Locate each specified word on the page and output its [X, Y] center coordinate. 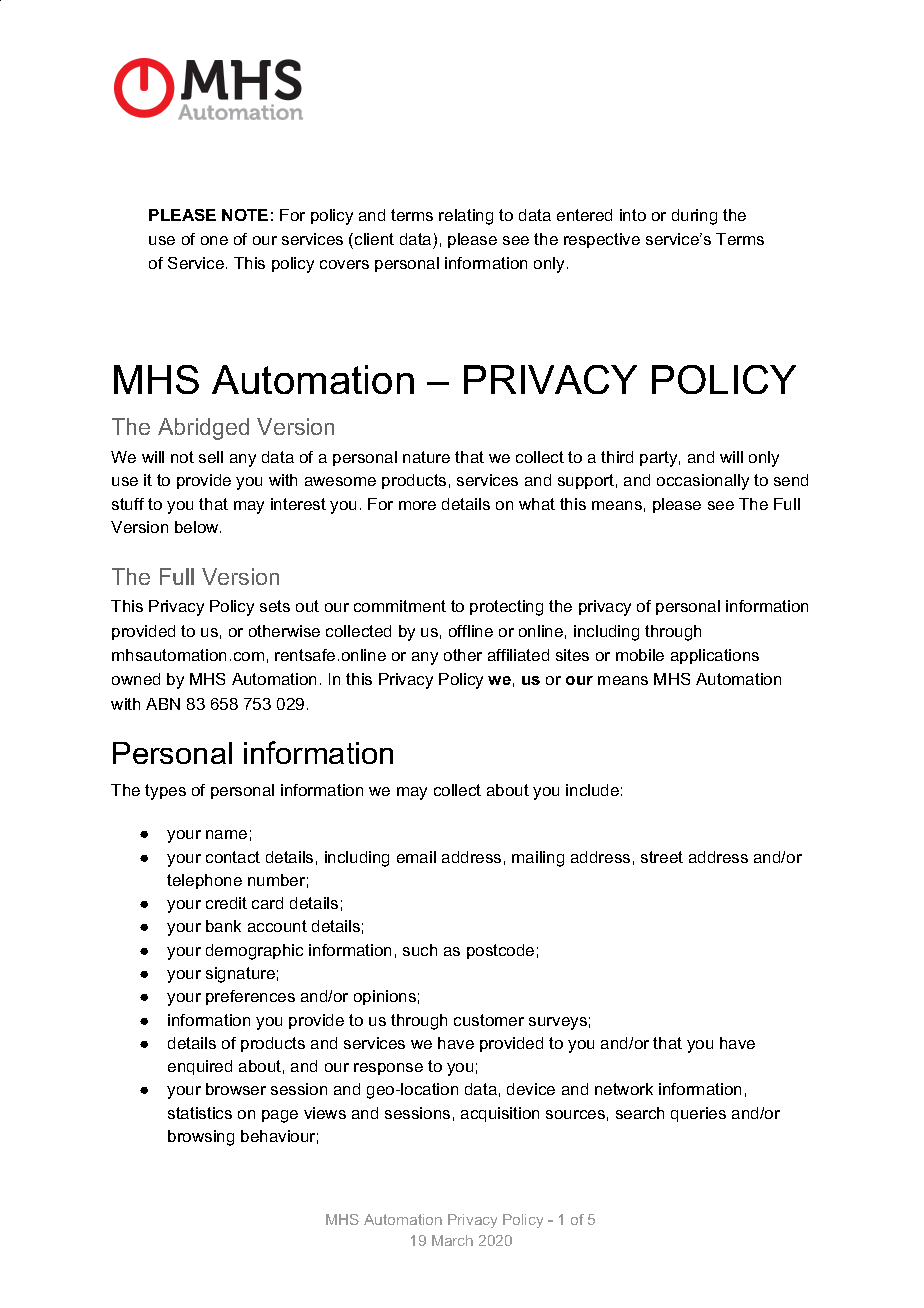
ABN [163, 704]
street [662, 857]
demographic [254, 952]
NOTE [245, 215]
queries [698, 1114]
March [452, 1240]
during [694, 217]
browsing [201, 1138]
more [417, 505]
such [420, 950]
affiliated [518, 655]
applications [715, 656]
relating [466, 217]
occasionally [703, 482]
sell [211, 457]
